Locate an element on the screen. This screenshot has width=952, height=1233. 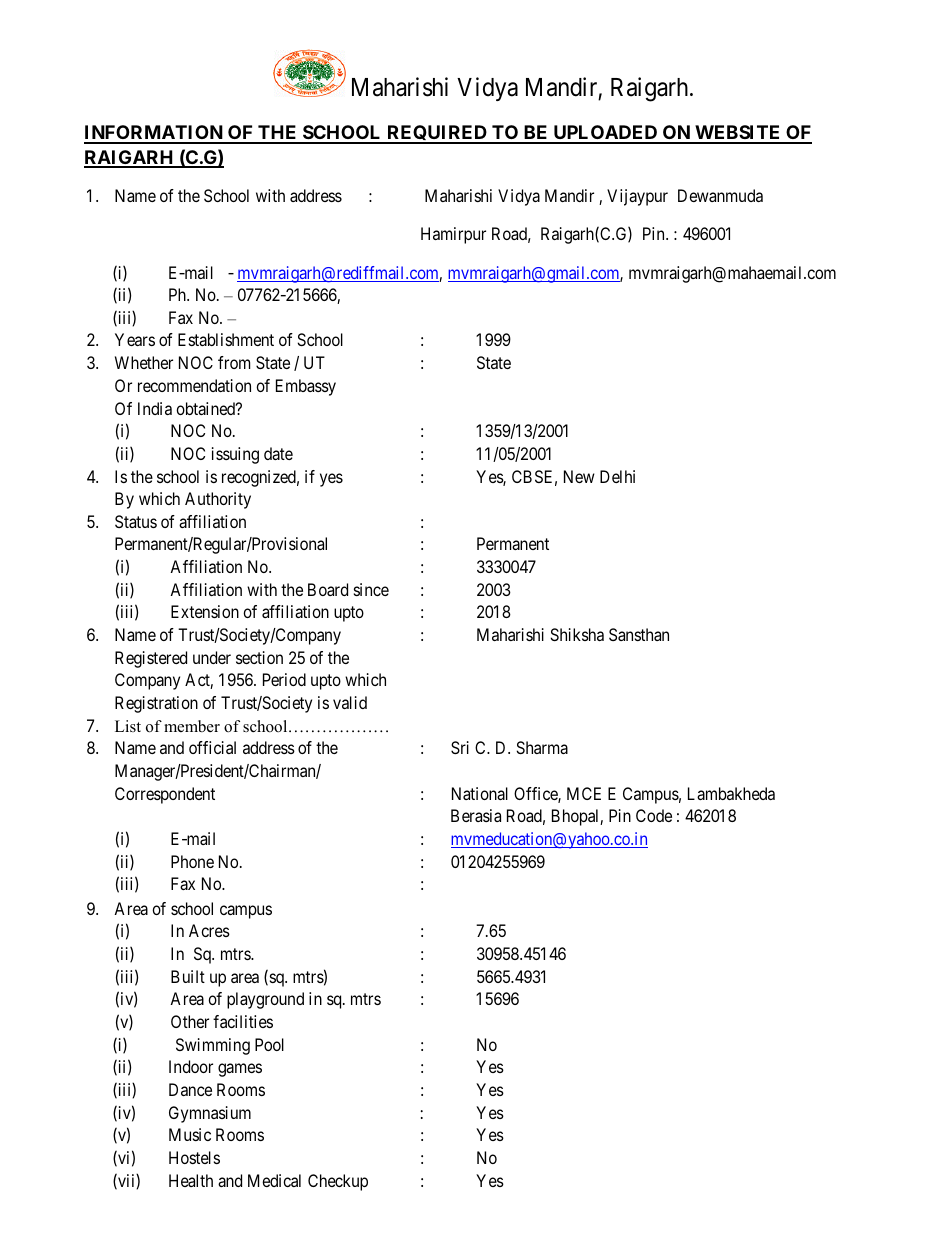
recommendation is located at coordinates (194, 385).
